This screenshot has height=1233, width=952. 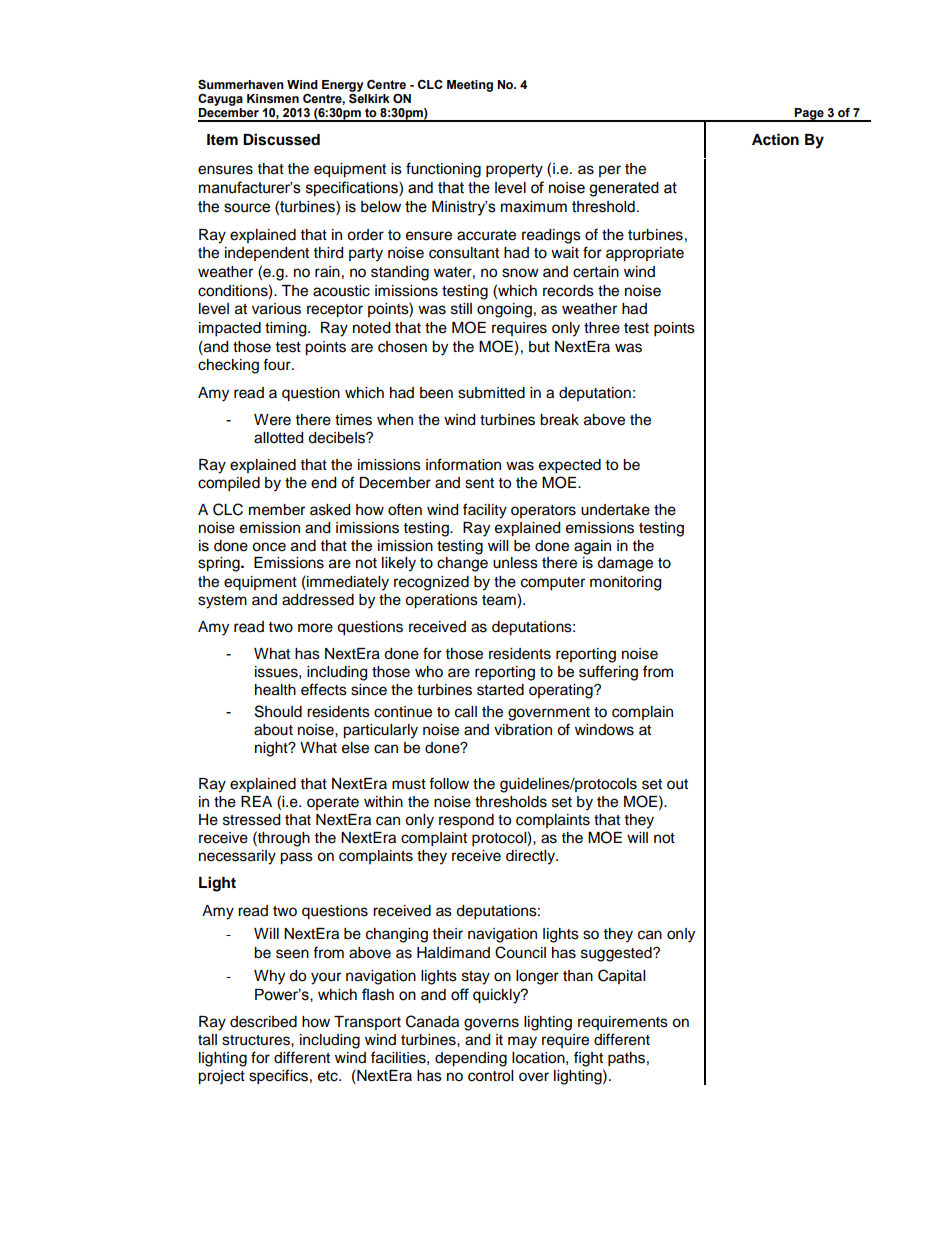 What do you see at coordinates (470, 86) in the screenshot?
I see `Meeting` at bounding box center [470, 86].
